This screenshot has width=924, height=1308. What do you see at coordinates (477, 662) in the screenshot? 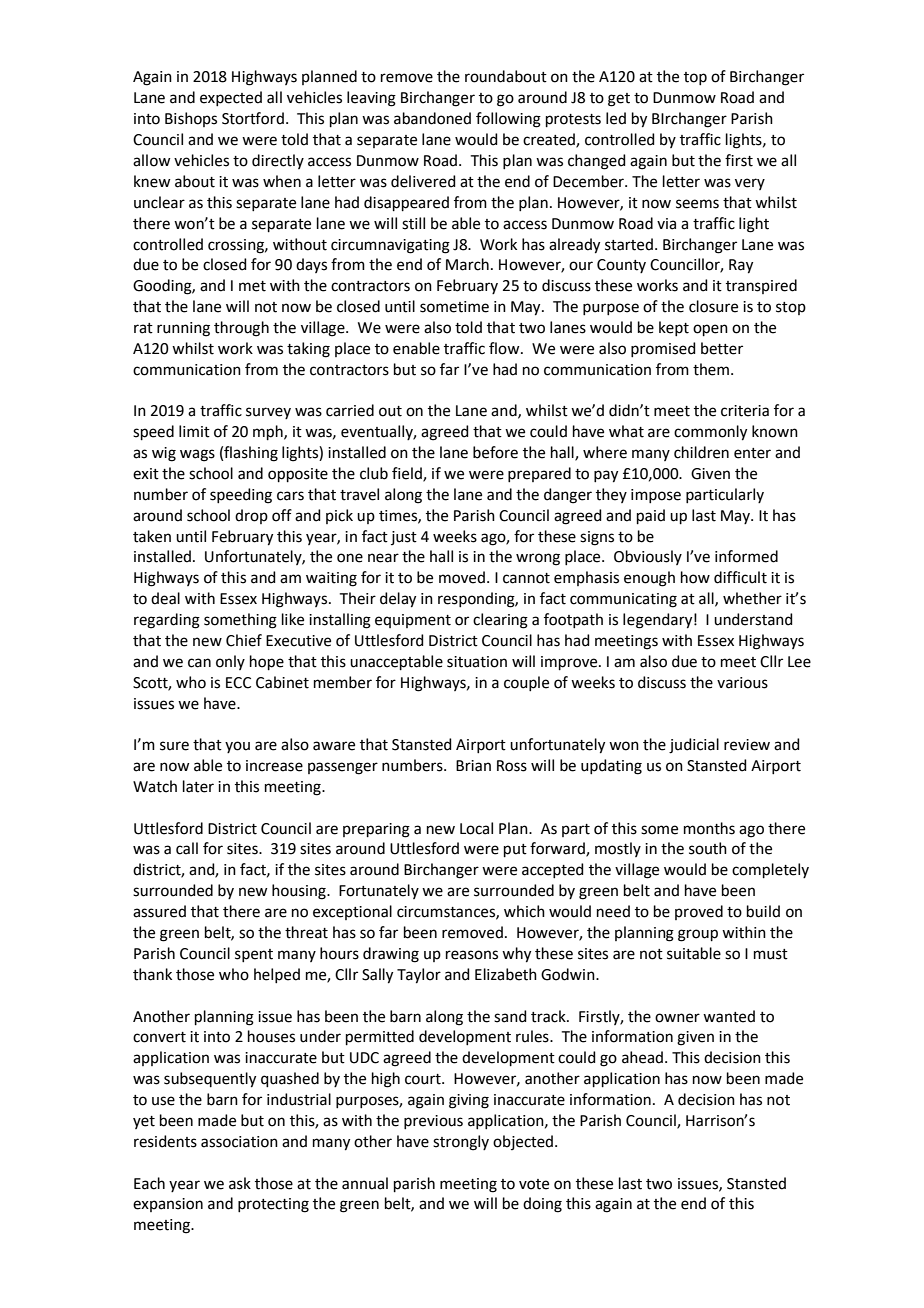
I see `situation` at bounding box center [477, 662].
